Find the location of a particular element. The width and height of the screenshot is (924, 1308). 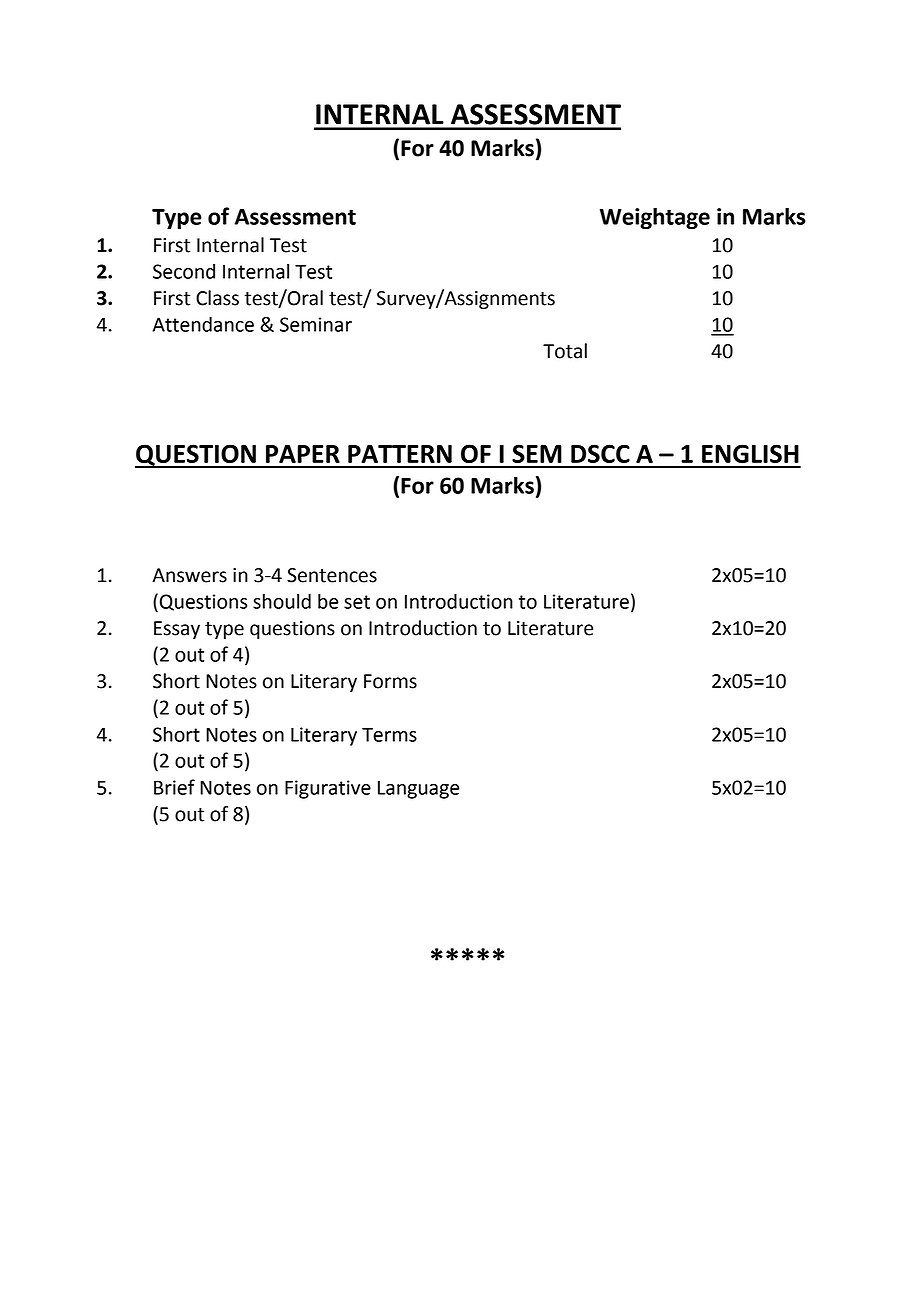

Class is located at coordinates (217, 298).
